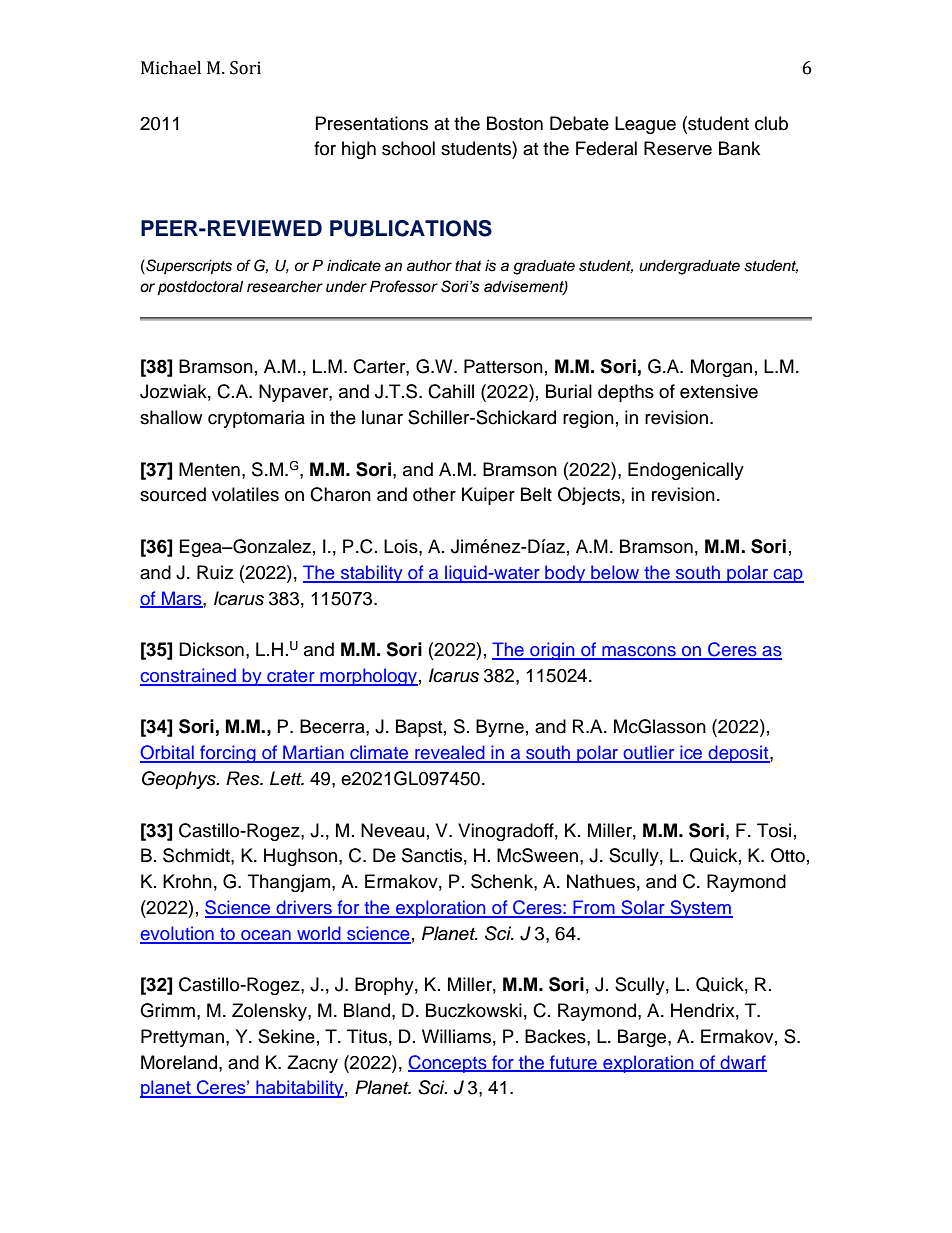 Image resolution: width=952 pixels, height=1233 pixels. I want to click on dwarf, so click(742, 1063).
